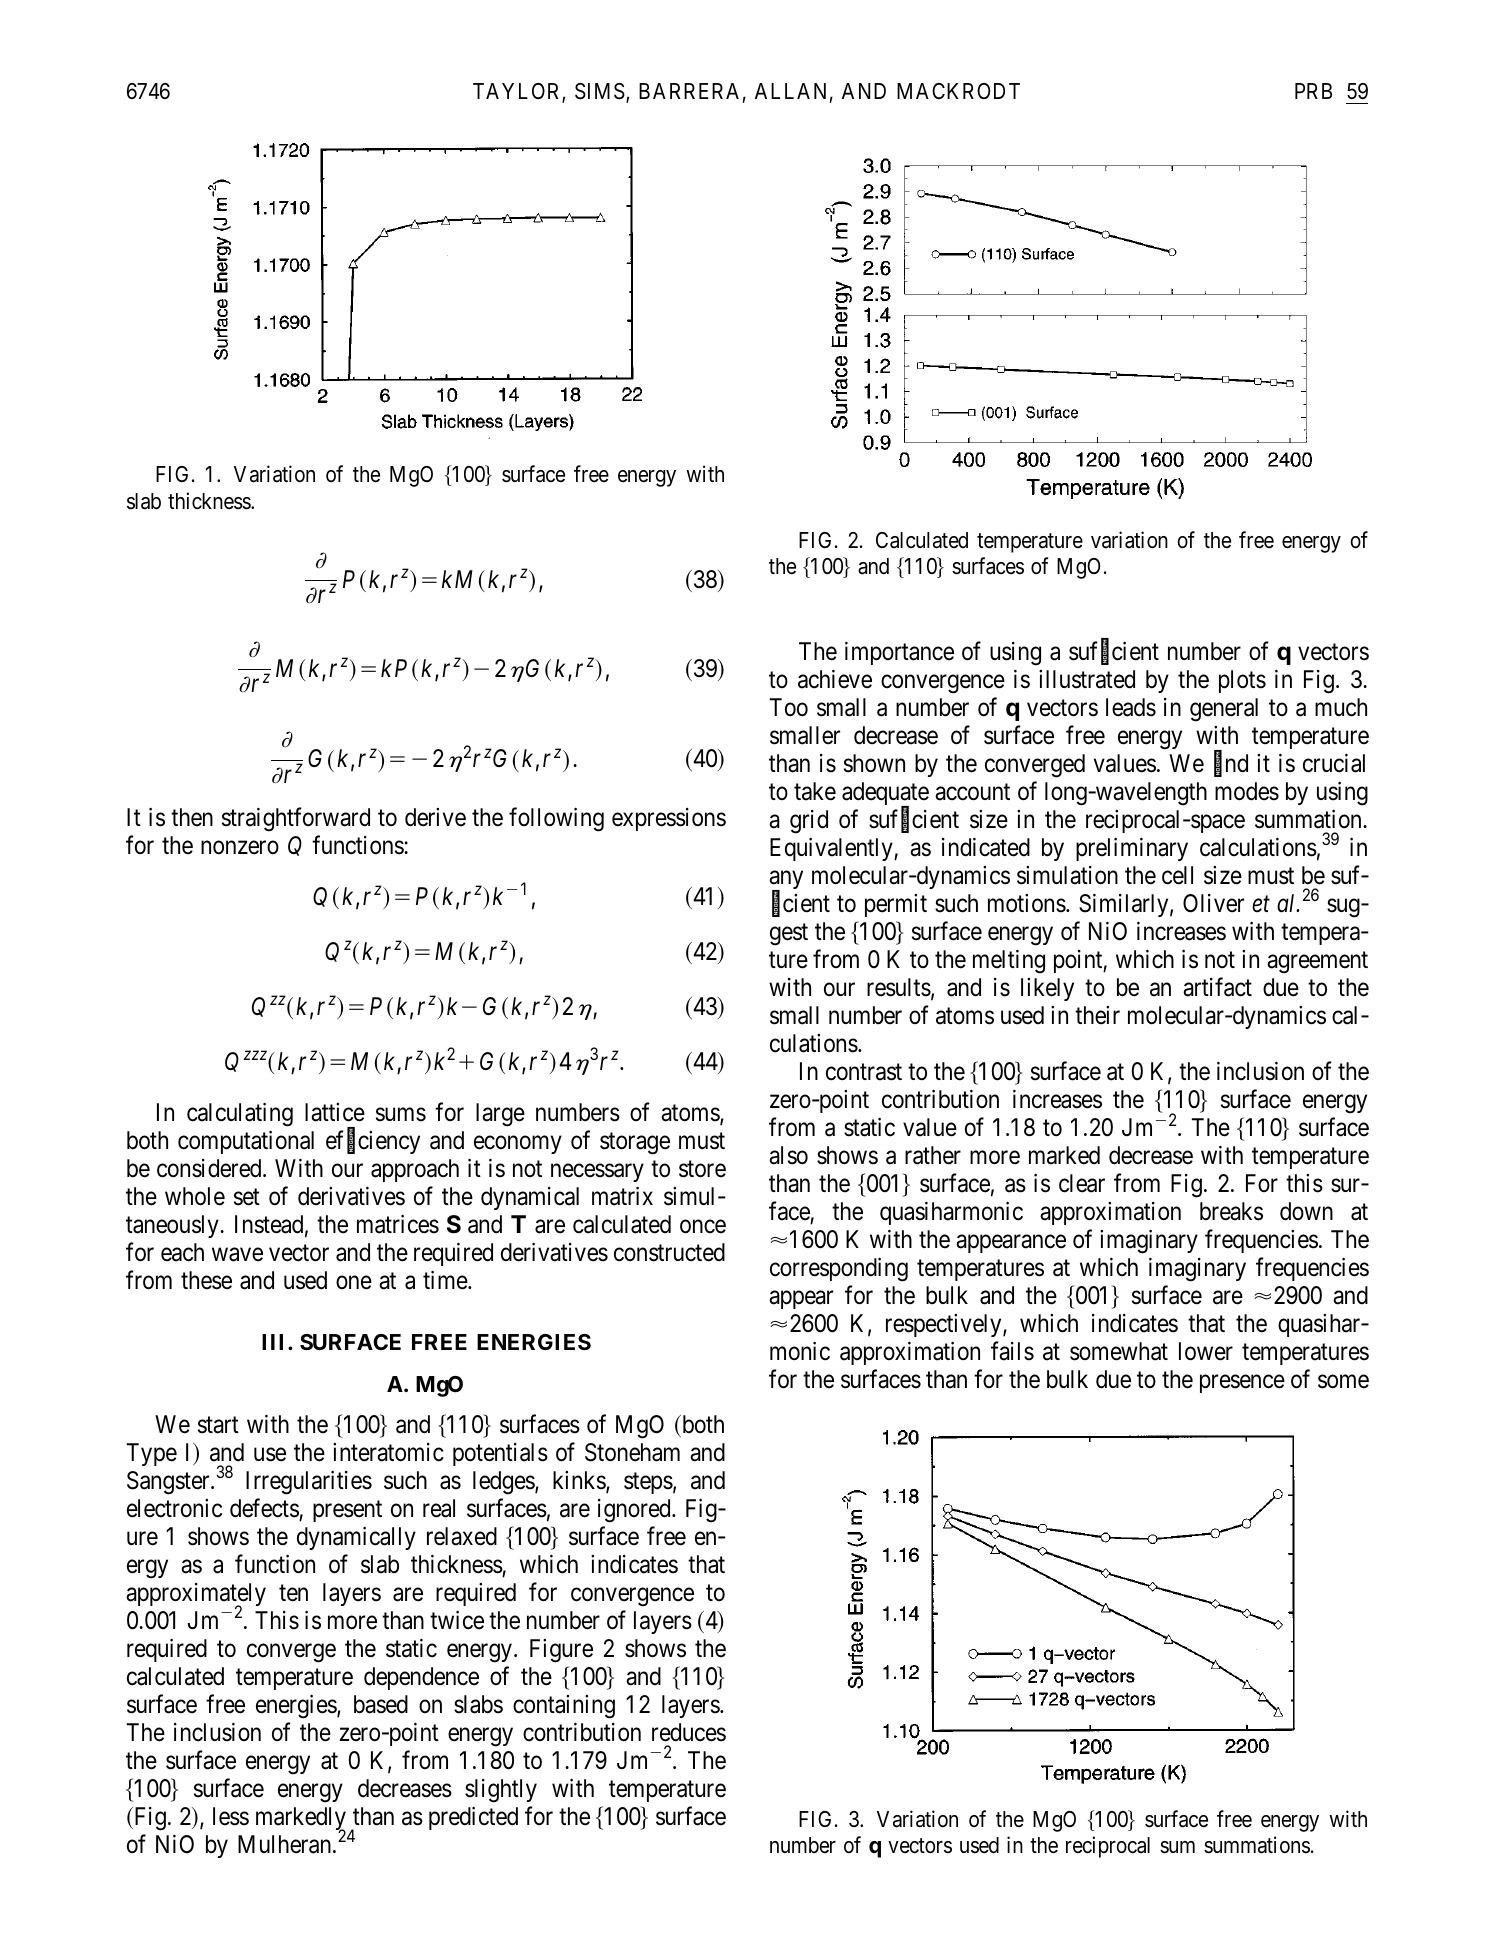 This document has width=1494, height=1934. Describe the element at coordinates (600, 91) in the document. I see `SIMS` at that location.
